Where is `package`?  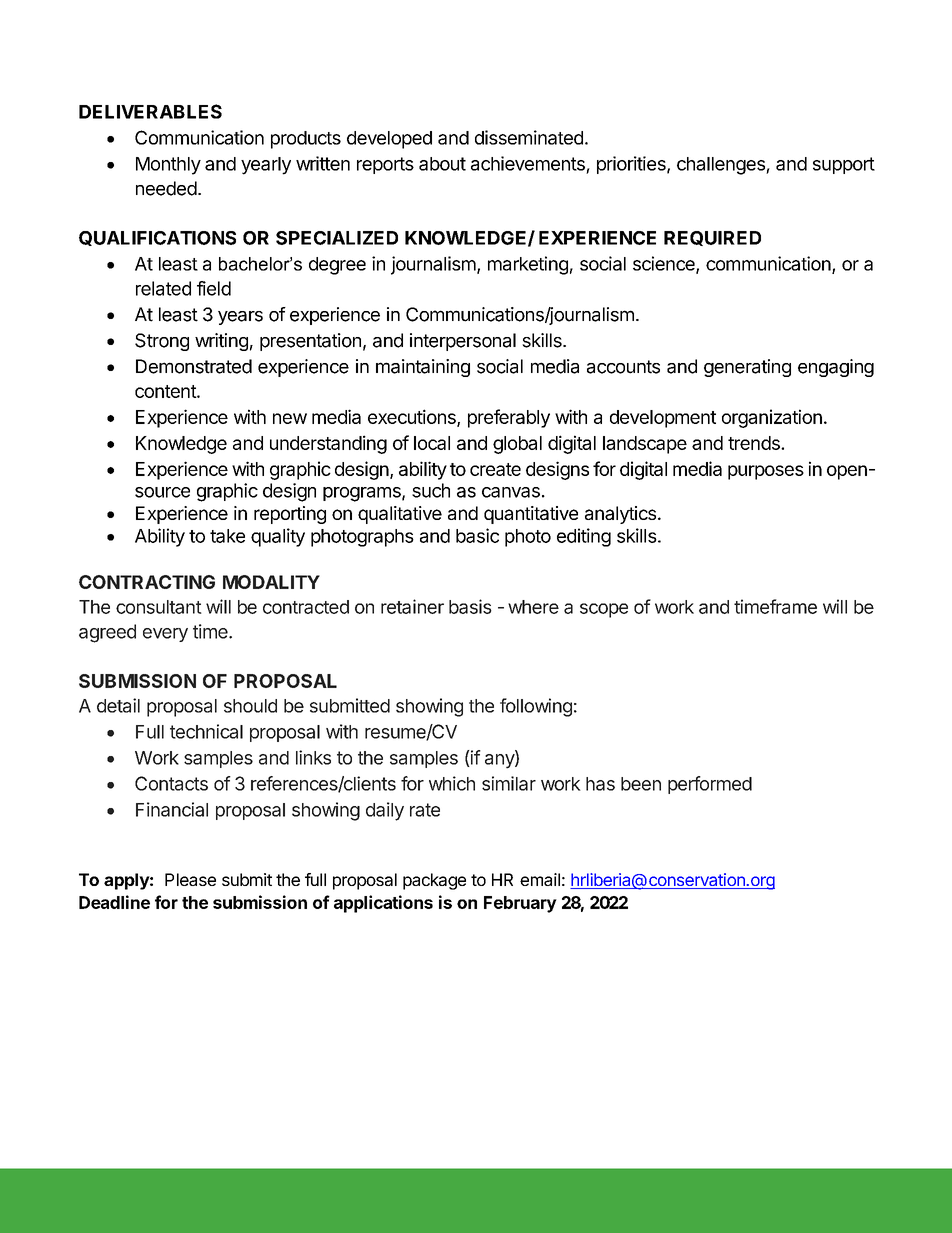
package is located at coordinates (434, 881).
